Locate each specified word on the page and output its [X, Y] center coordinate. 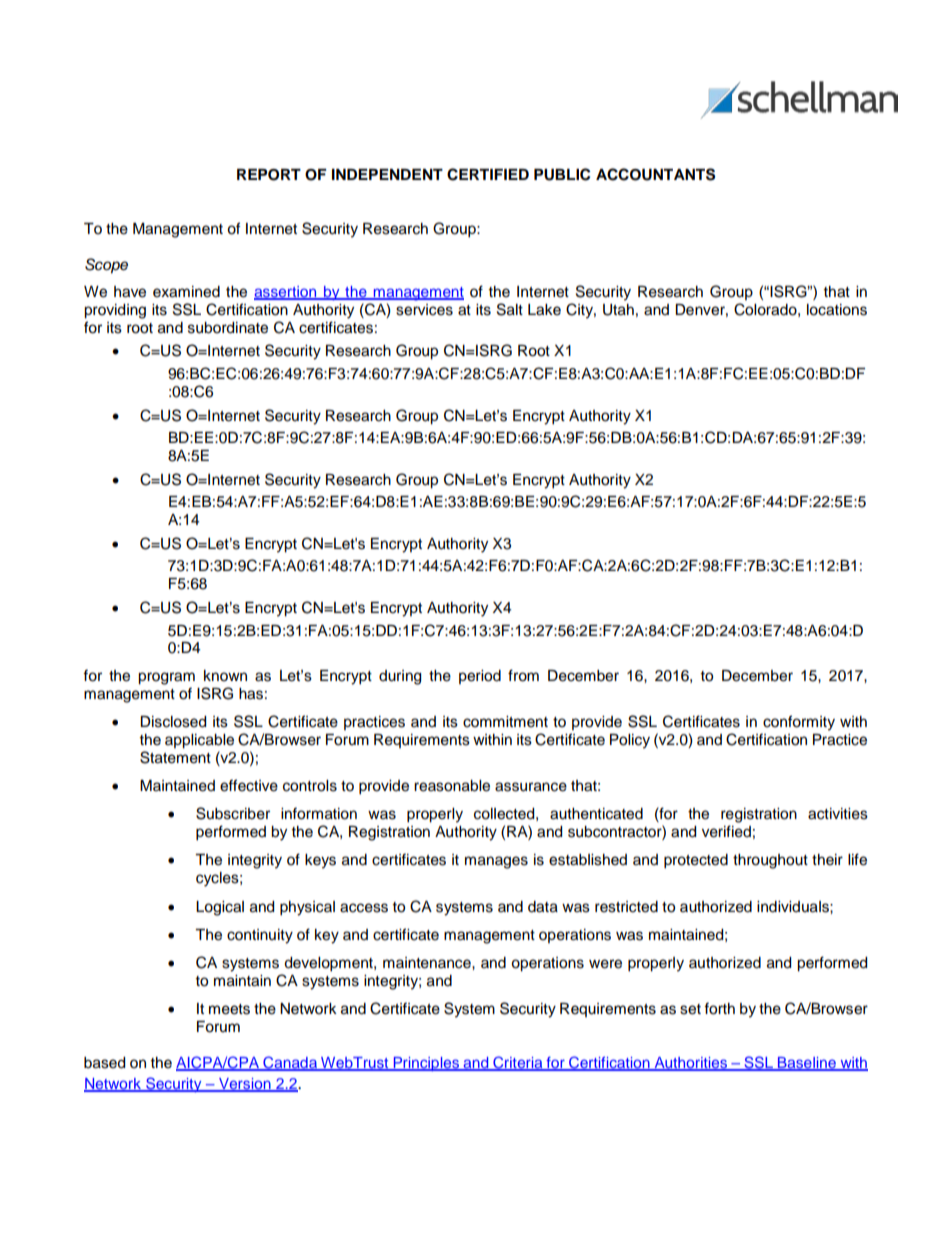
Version [245, 1084]
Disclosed [173, 722]
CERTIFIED [488, 174]
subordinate [228, 328]
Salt [510, 309]
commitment [505, 722]
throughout [770, 861]
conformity [799, 723]
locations [837, 310]
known [225, 676]
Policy [630, 741]
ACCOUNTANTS [655, 174]
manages [496, 862]
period [480, 677]
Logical [220, 908]
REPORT [269, 175]
